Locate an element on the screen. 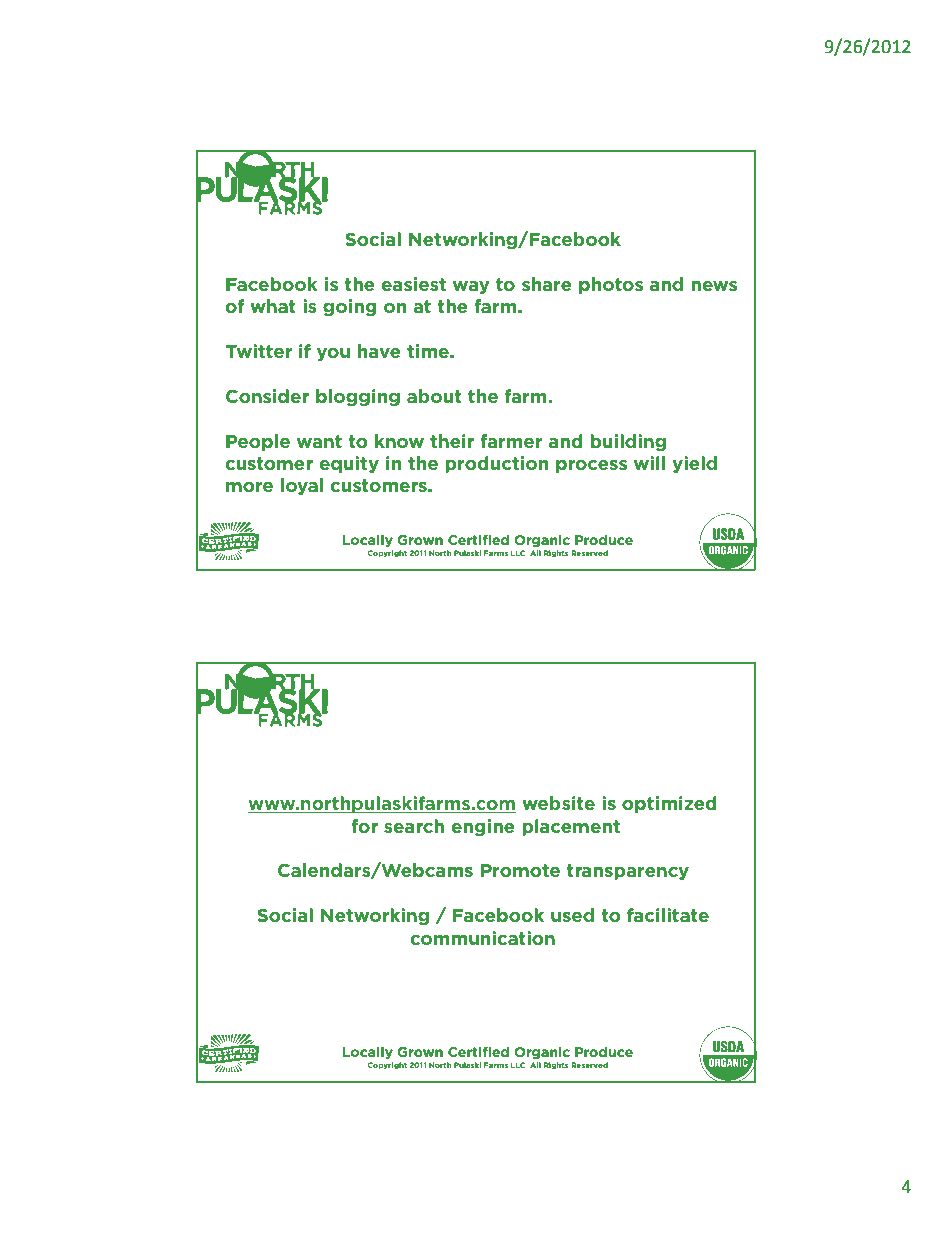  communication is located at coordinates (483, 938).
